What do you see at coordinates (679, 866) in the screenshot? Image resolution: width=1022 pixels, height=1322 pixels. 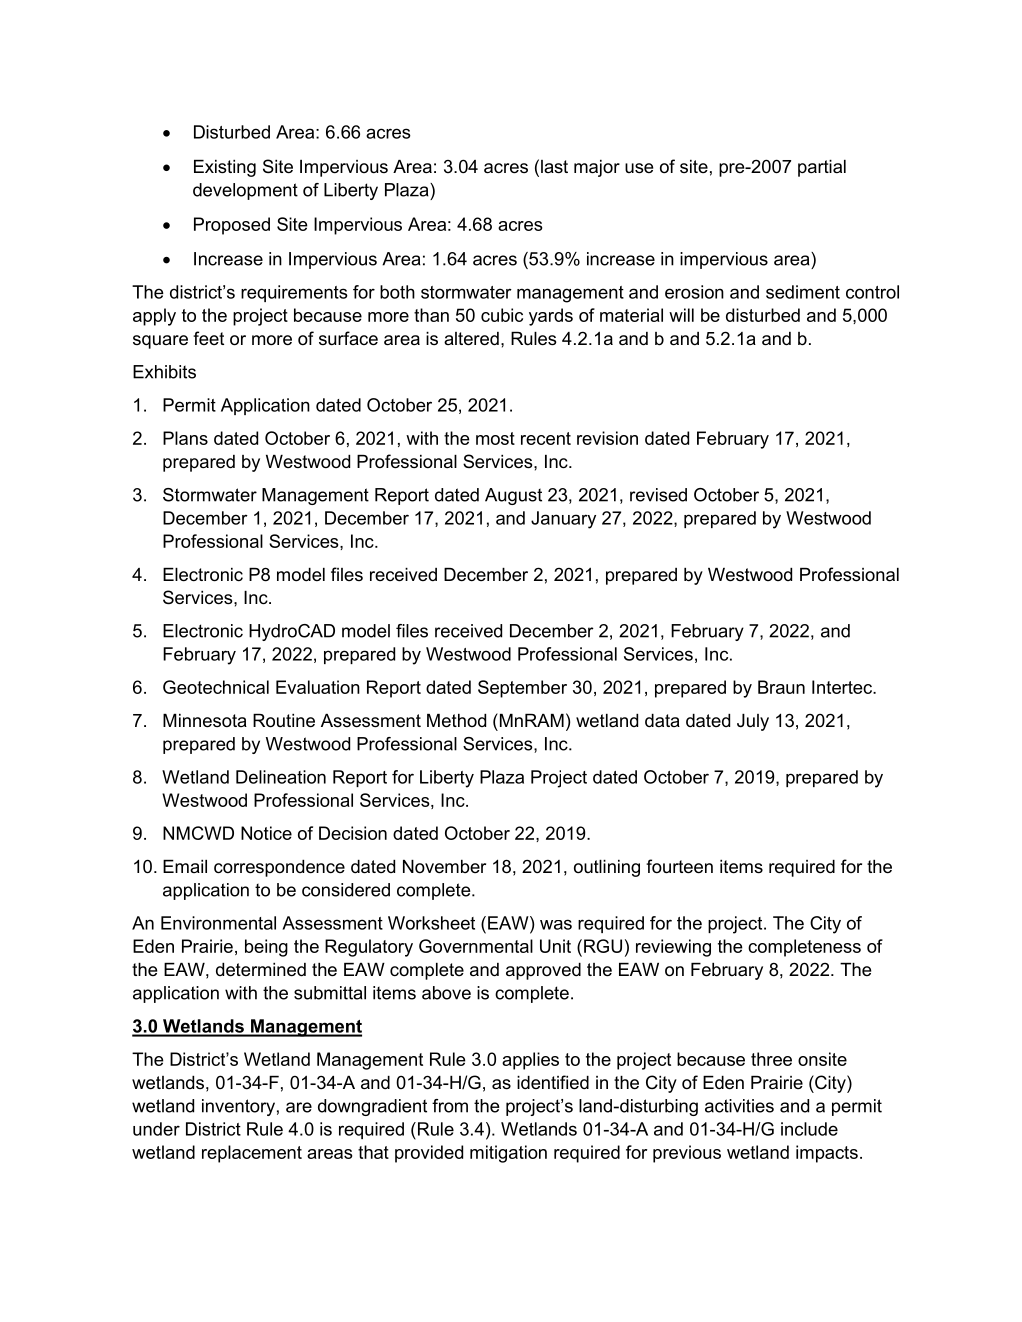 I see `fourteen` at bounding box center [679, 866].
